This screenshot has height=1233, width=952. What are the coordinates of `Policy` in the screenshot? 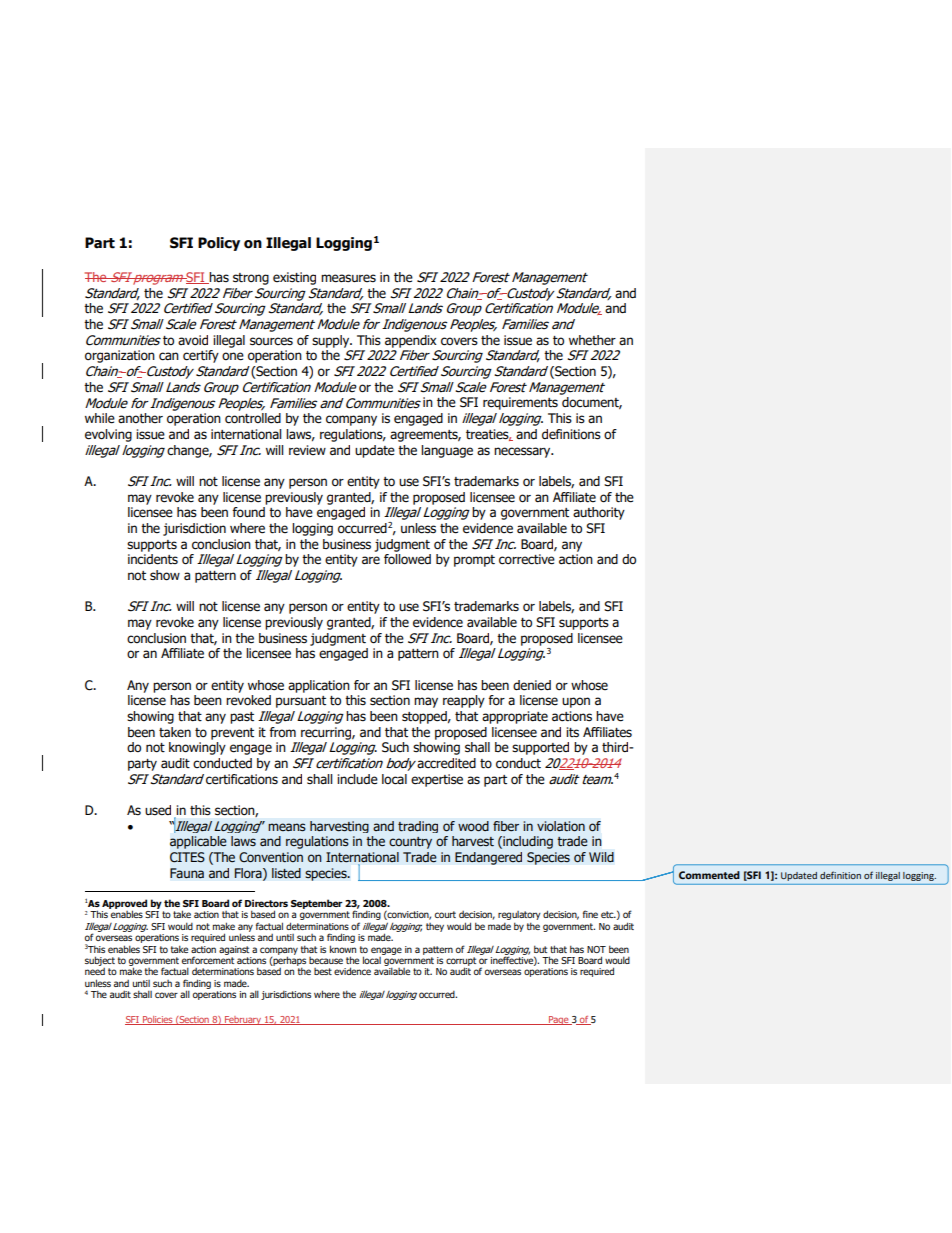 It's located at (219, 244).
